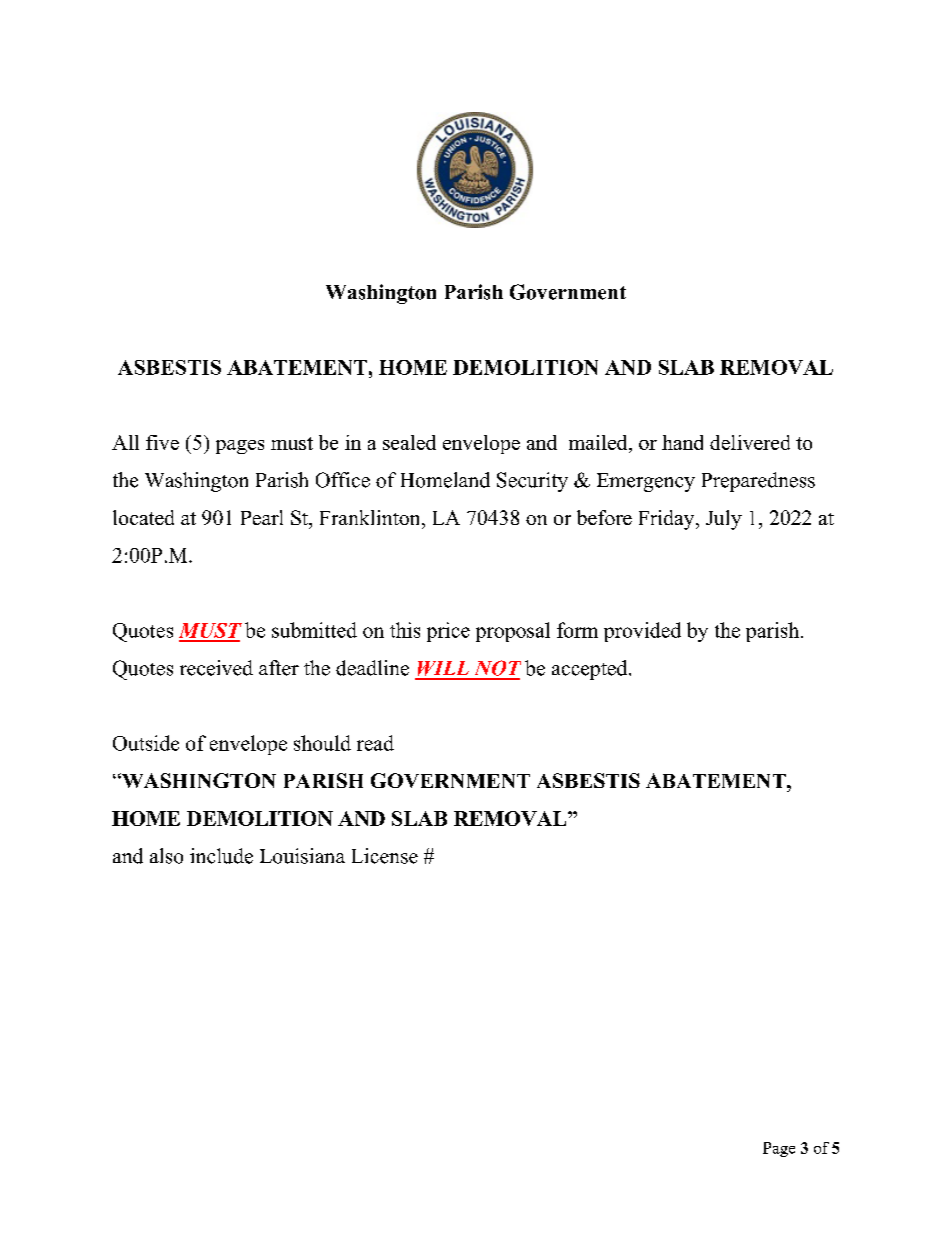 Image resolution: width=952 pixels, height=1233 pixels. Describe the element at coordinates (682, 442) in the screenshot. I see `hand` at that location.
